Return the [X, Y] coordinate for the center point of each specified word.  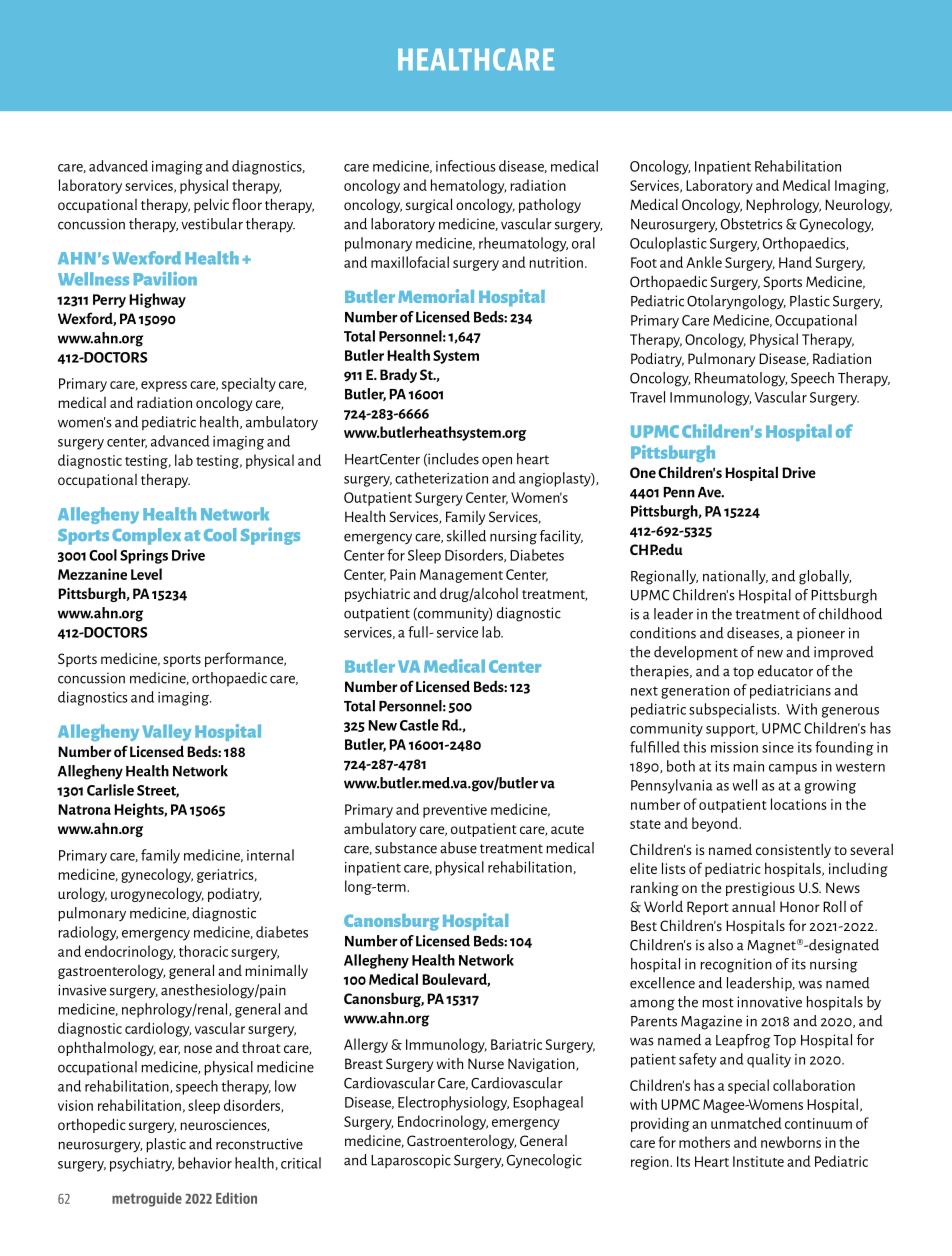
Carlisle [110, 790]
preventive [455, 811]
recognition [736, 965]
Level [146, 574]
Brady [398, 376]
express [164, 386]
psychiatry [142, 1164]
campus [793, 769]
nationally [735, 577]
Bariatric [516, 1044]
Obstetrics [752, 224]
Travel [647, 397]
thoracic [203, 951]
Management [461, 576]
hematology [468, 186]
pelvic [211, 205]
